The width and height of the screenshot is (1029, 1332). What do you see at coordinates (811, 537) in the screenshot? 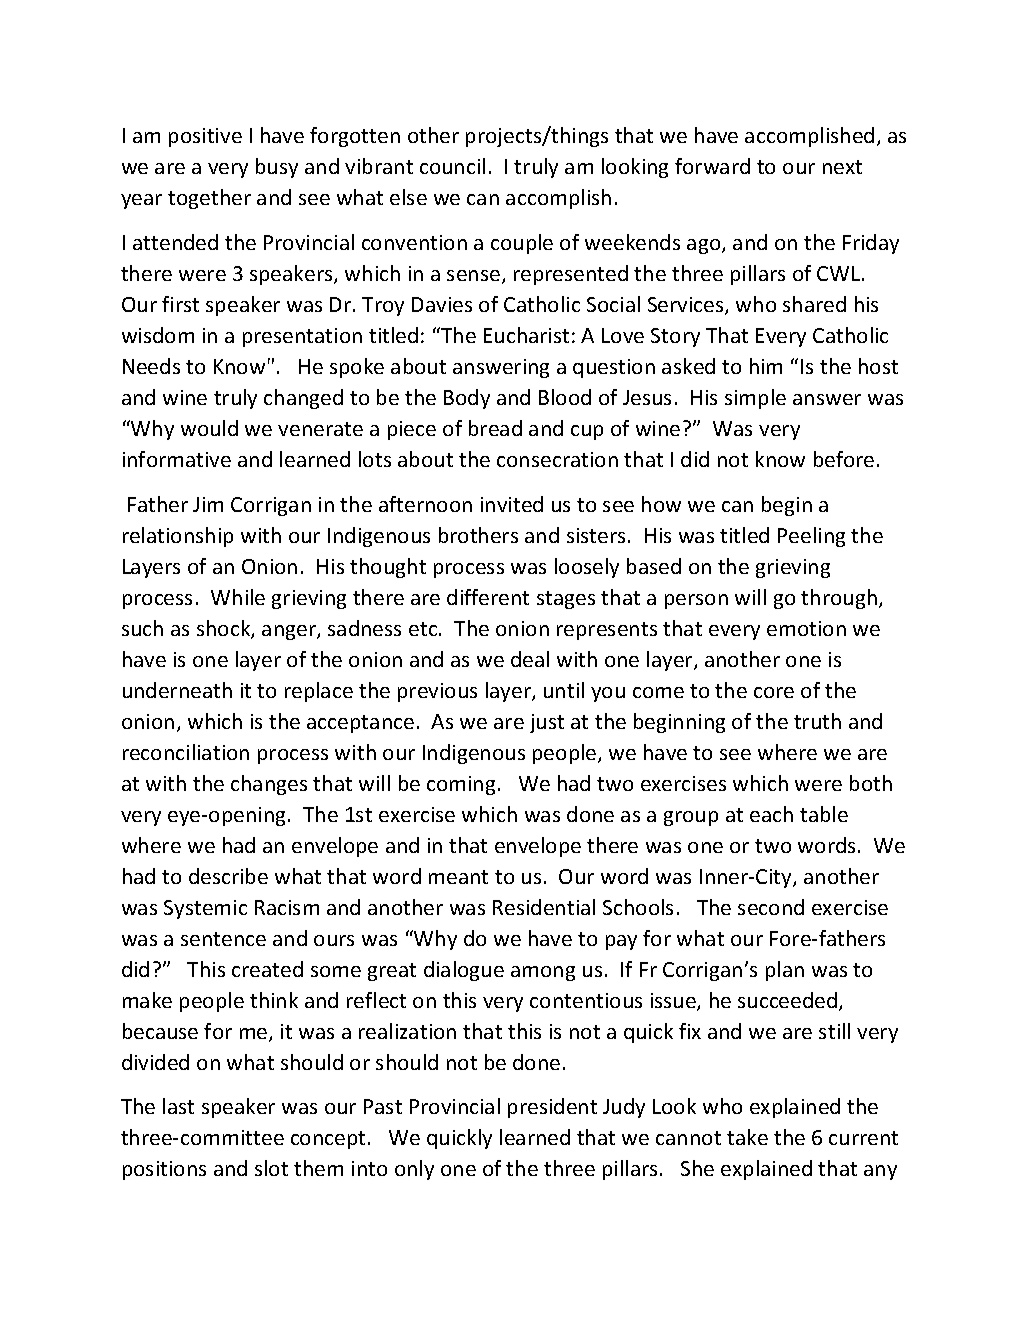
I see `Peeling` at bounding box center [811, 537].
